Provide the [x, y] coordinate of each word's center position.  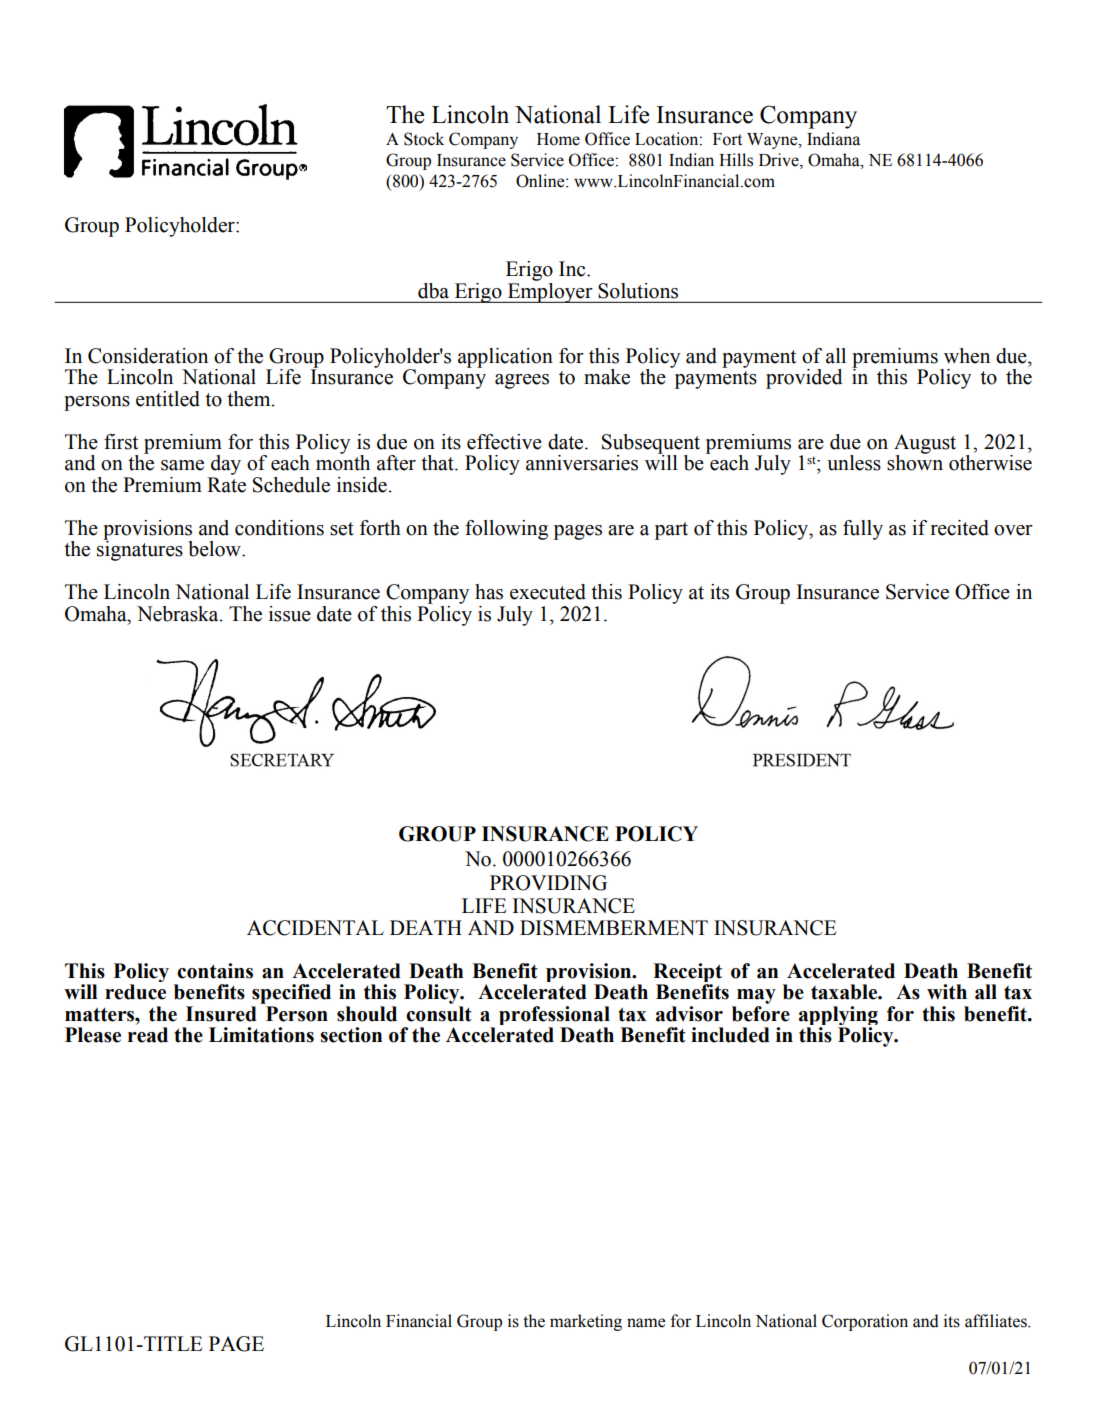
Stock [424, 139]
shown [915, 462]
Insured [221, 1014]
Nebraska [179, 614]
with [947, 992]
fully [863, 530]
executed [548, 592]
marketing [586, 1322]
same [182, 465]
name [646, 1323]
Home [558, 139]
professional [554, 1017]
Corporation [865, 1322]
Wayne [773, 141]
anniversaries [582, 463]
